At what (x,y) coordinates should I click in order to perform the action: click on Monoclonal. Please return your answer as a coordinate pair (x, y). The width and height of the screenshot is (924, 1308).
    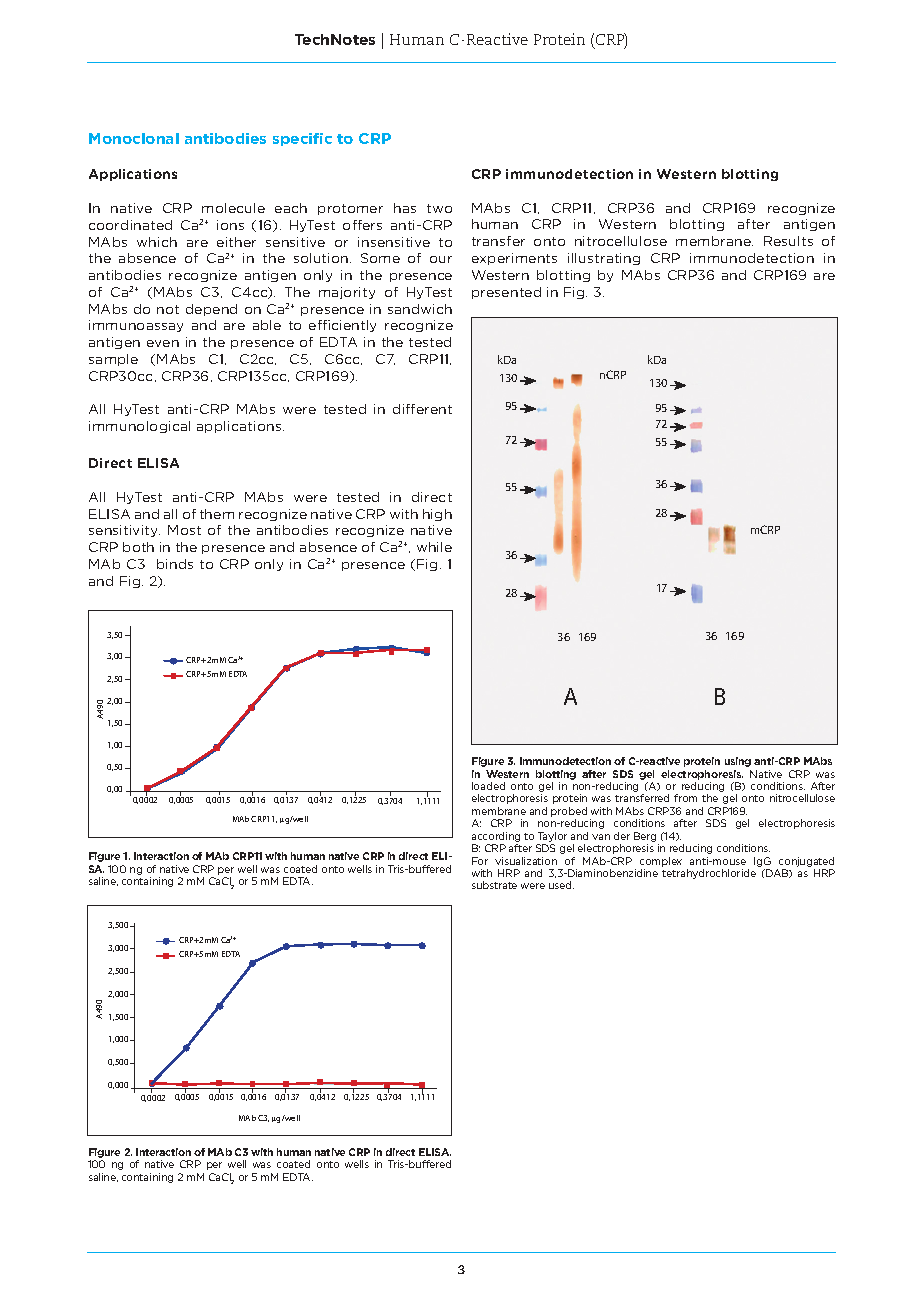
    Looking at the image, I should click on (134, 138).
